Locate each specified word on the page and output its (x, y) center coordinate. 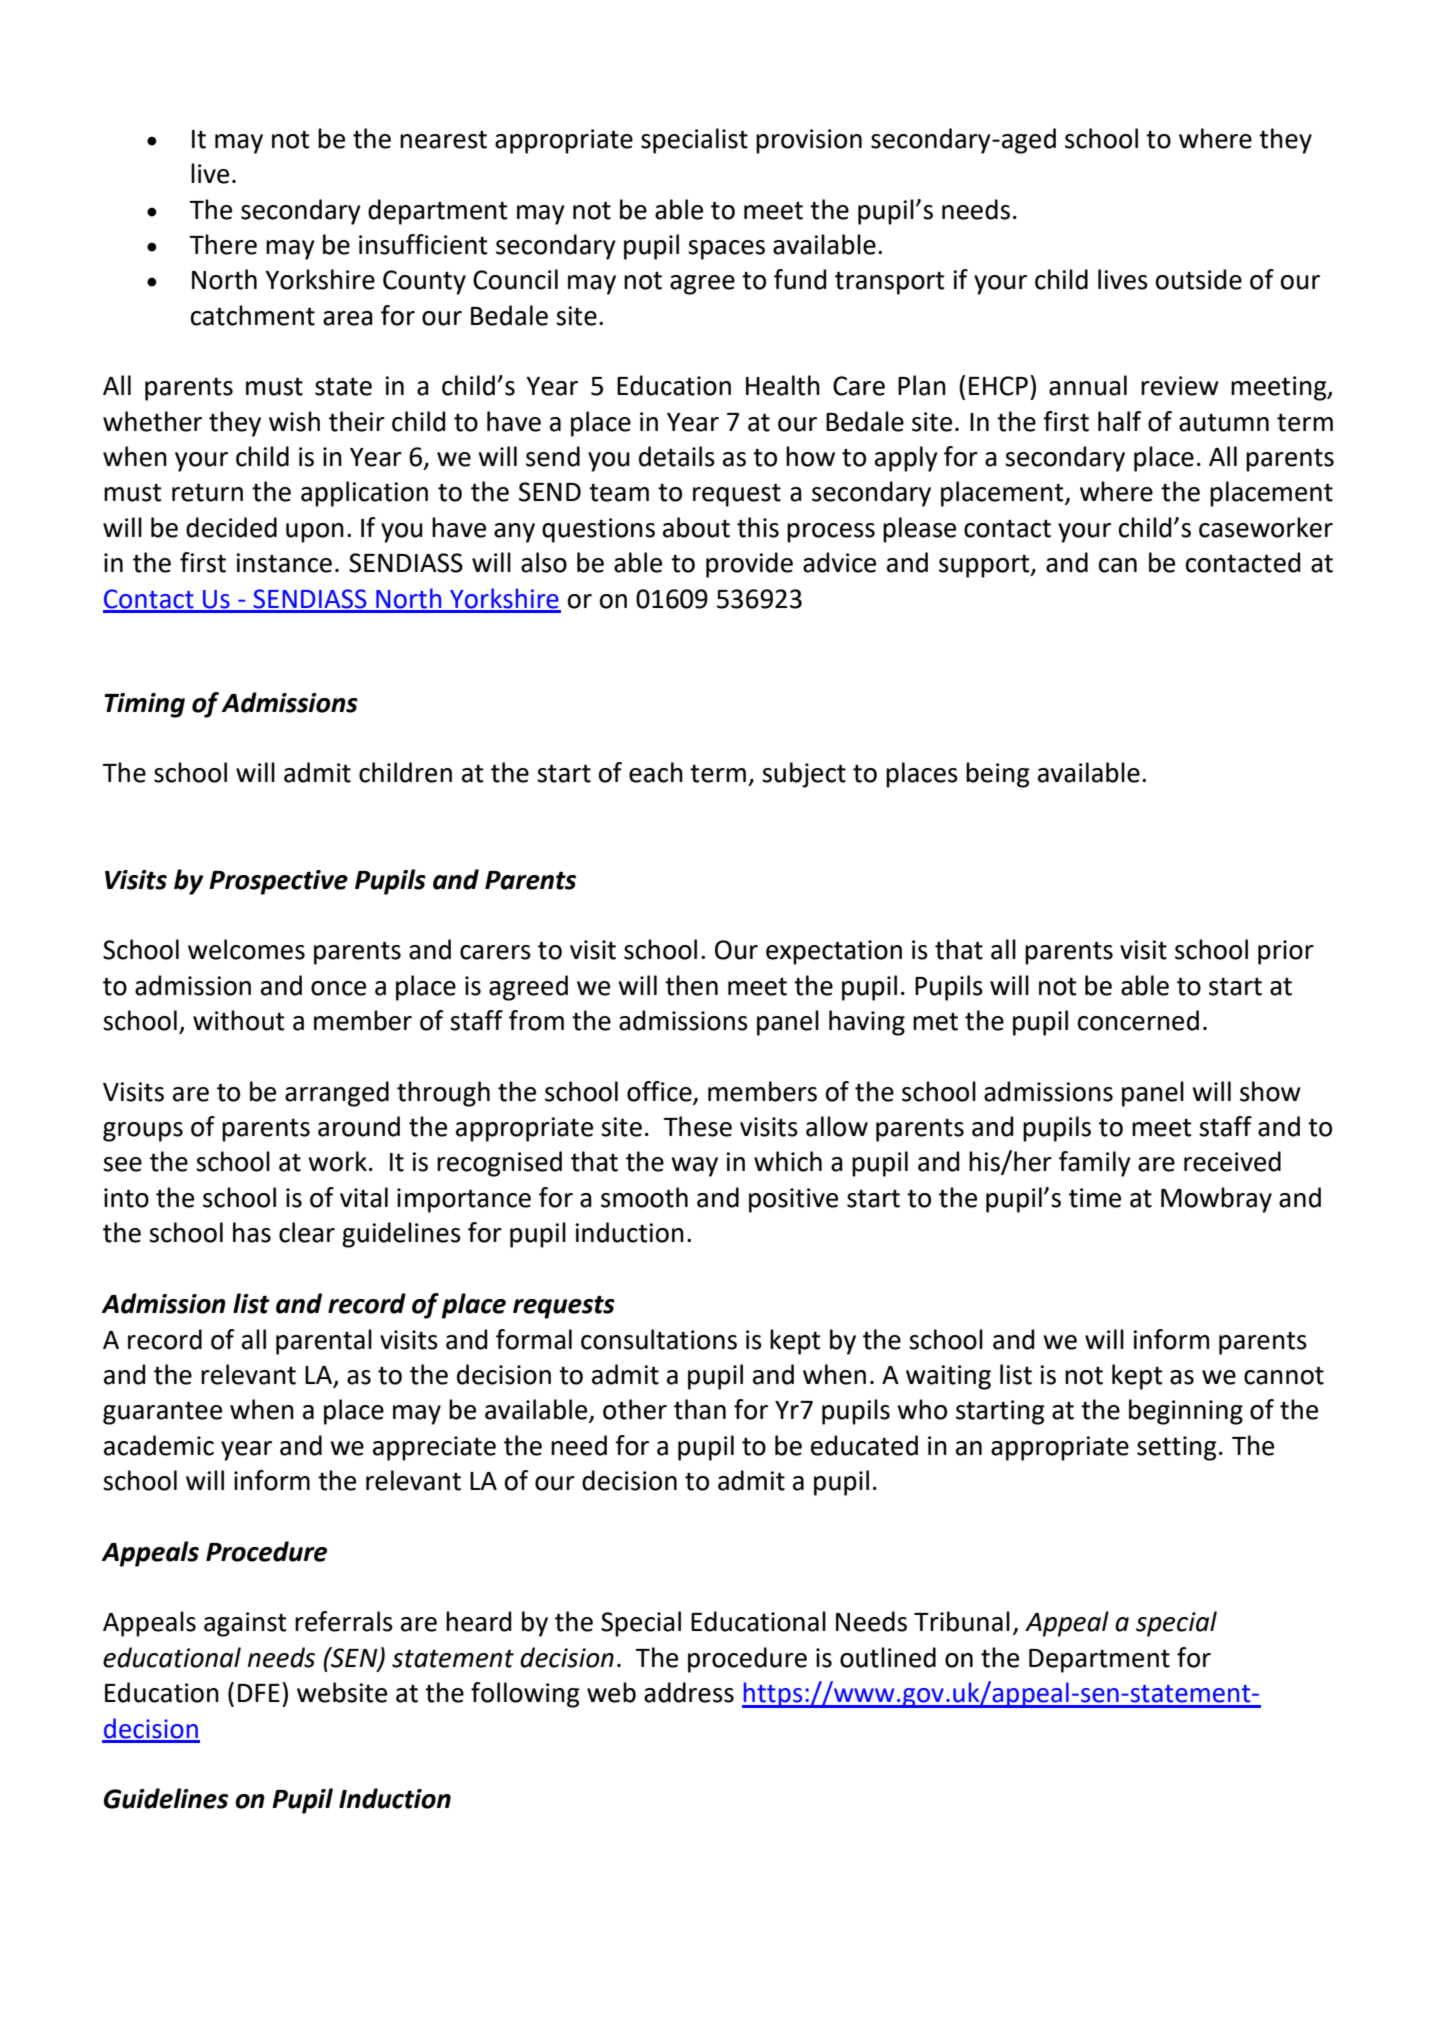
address (689, 1692)
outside (1199, 279)
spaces (726, 250)
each (656, 772)
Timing (144, 705)
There (223, 244)
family (1095, 1164)
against (245, 1624)
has (252, 1232)
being (998, 775)
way (694, 1167)
